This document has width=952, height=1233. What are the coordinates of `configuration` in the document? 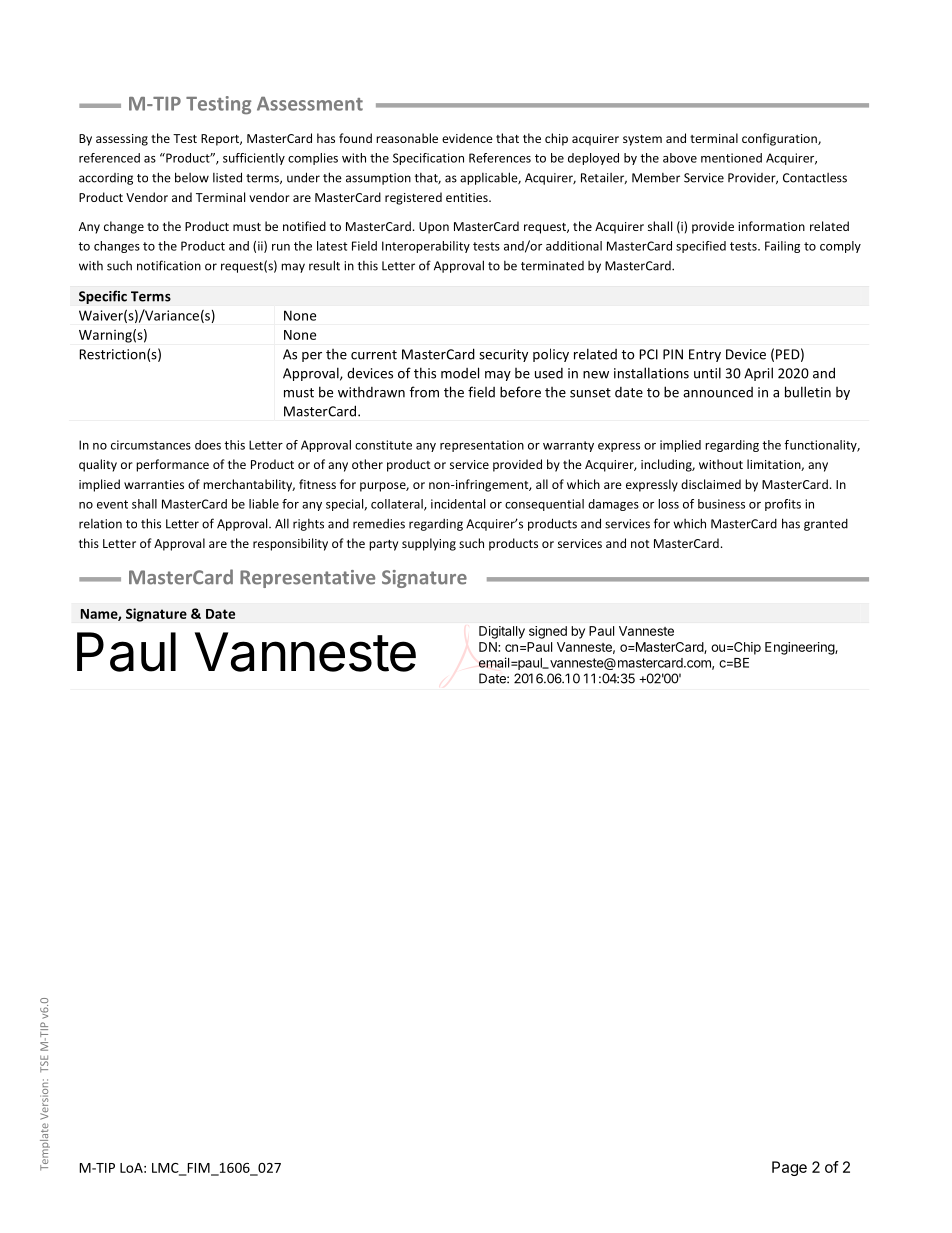 It's located at (780, 139).
